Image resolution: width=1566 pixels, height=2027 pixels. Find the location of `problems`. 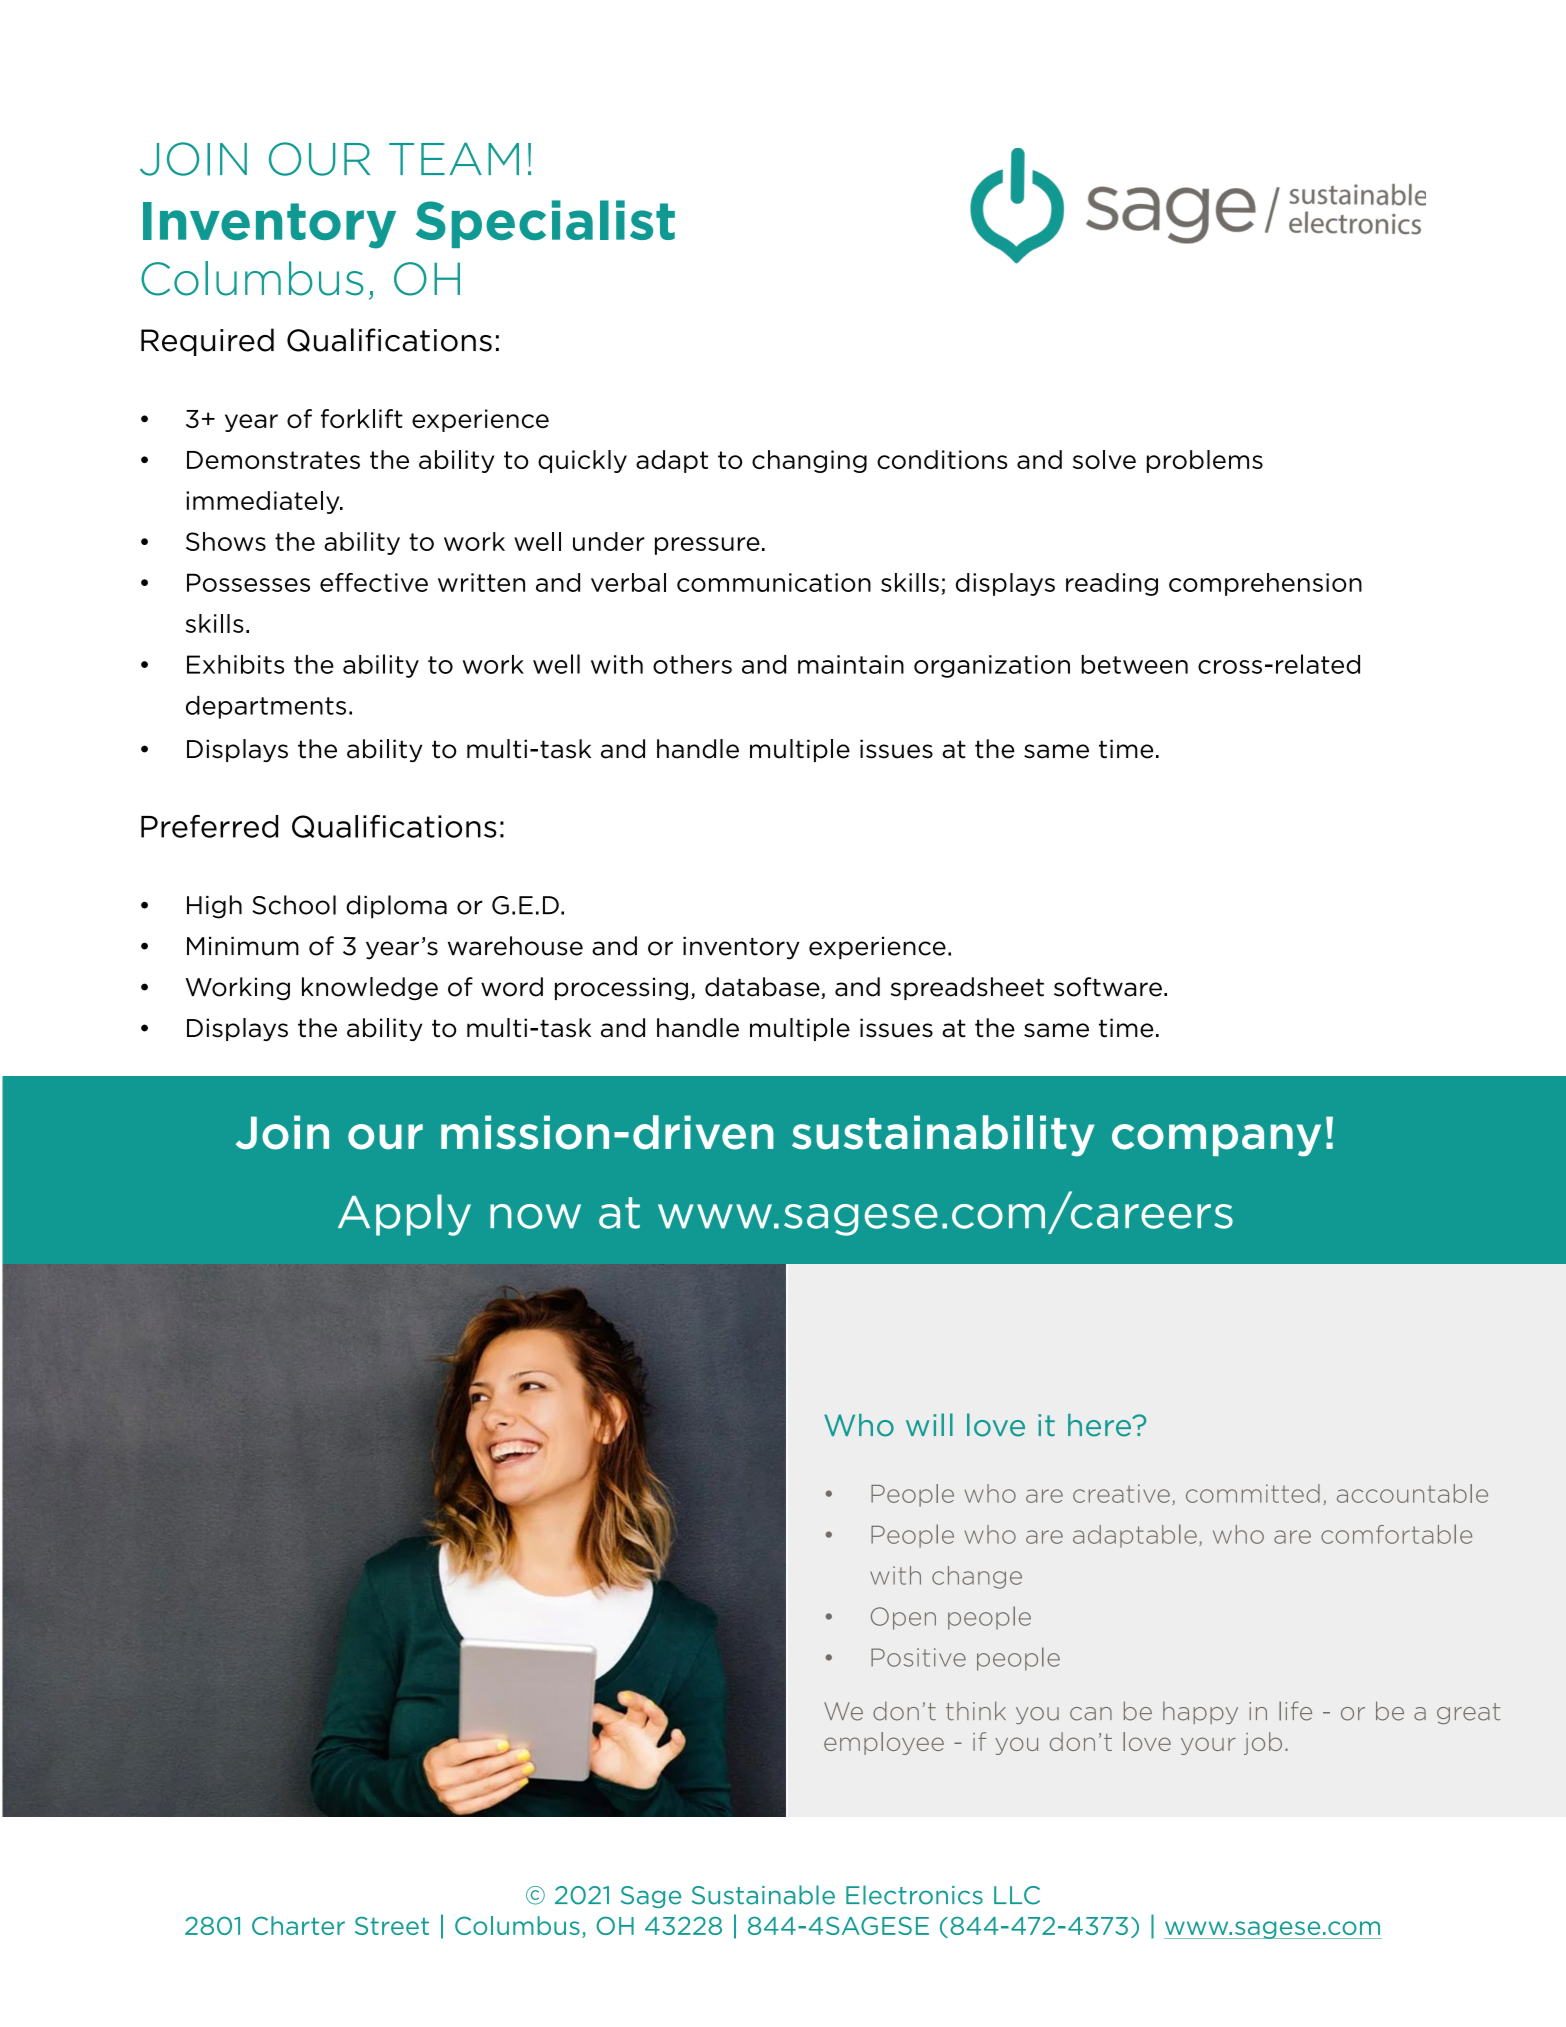

problems is located at coordinates (1205, 461).
